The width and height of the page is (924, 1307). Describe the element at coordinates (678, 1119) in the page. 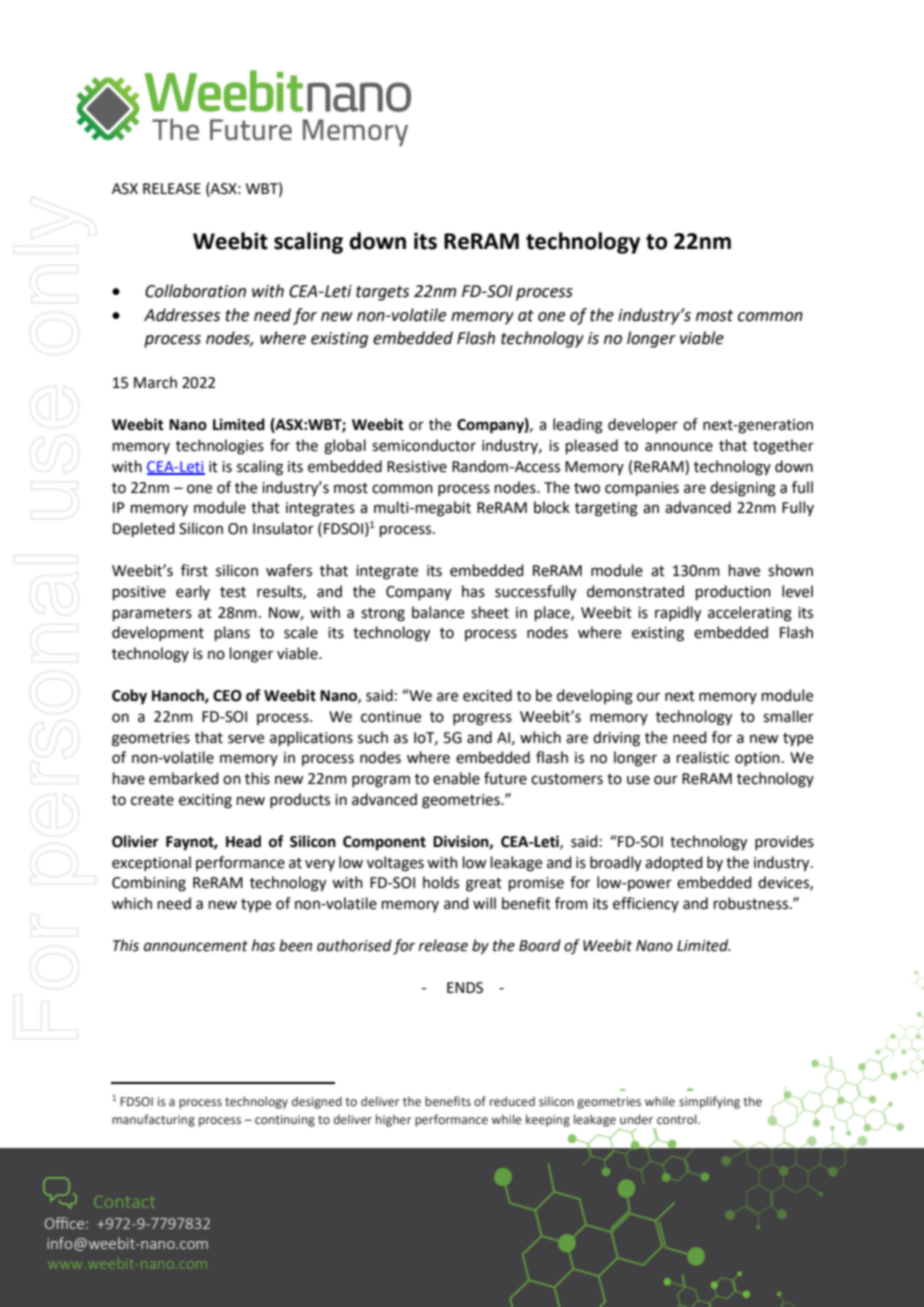

I see `control` at that location.
